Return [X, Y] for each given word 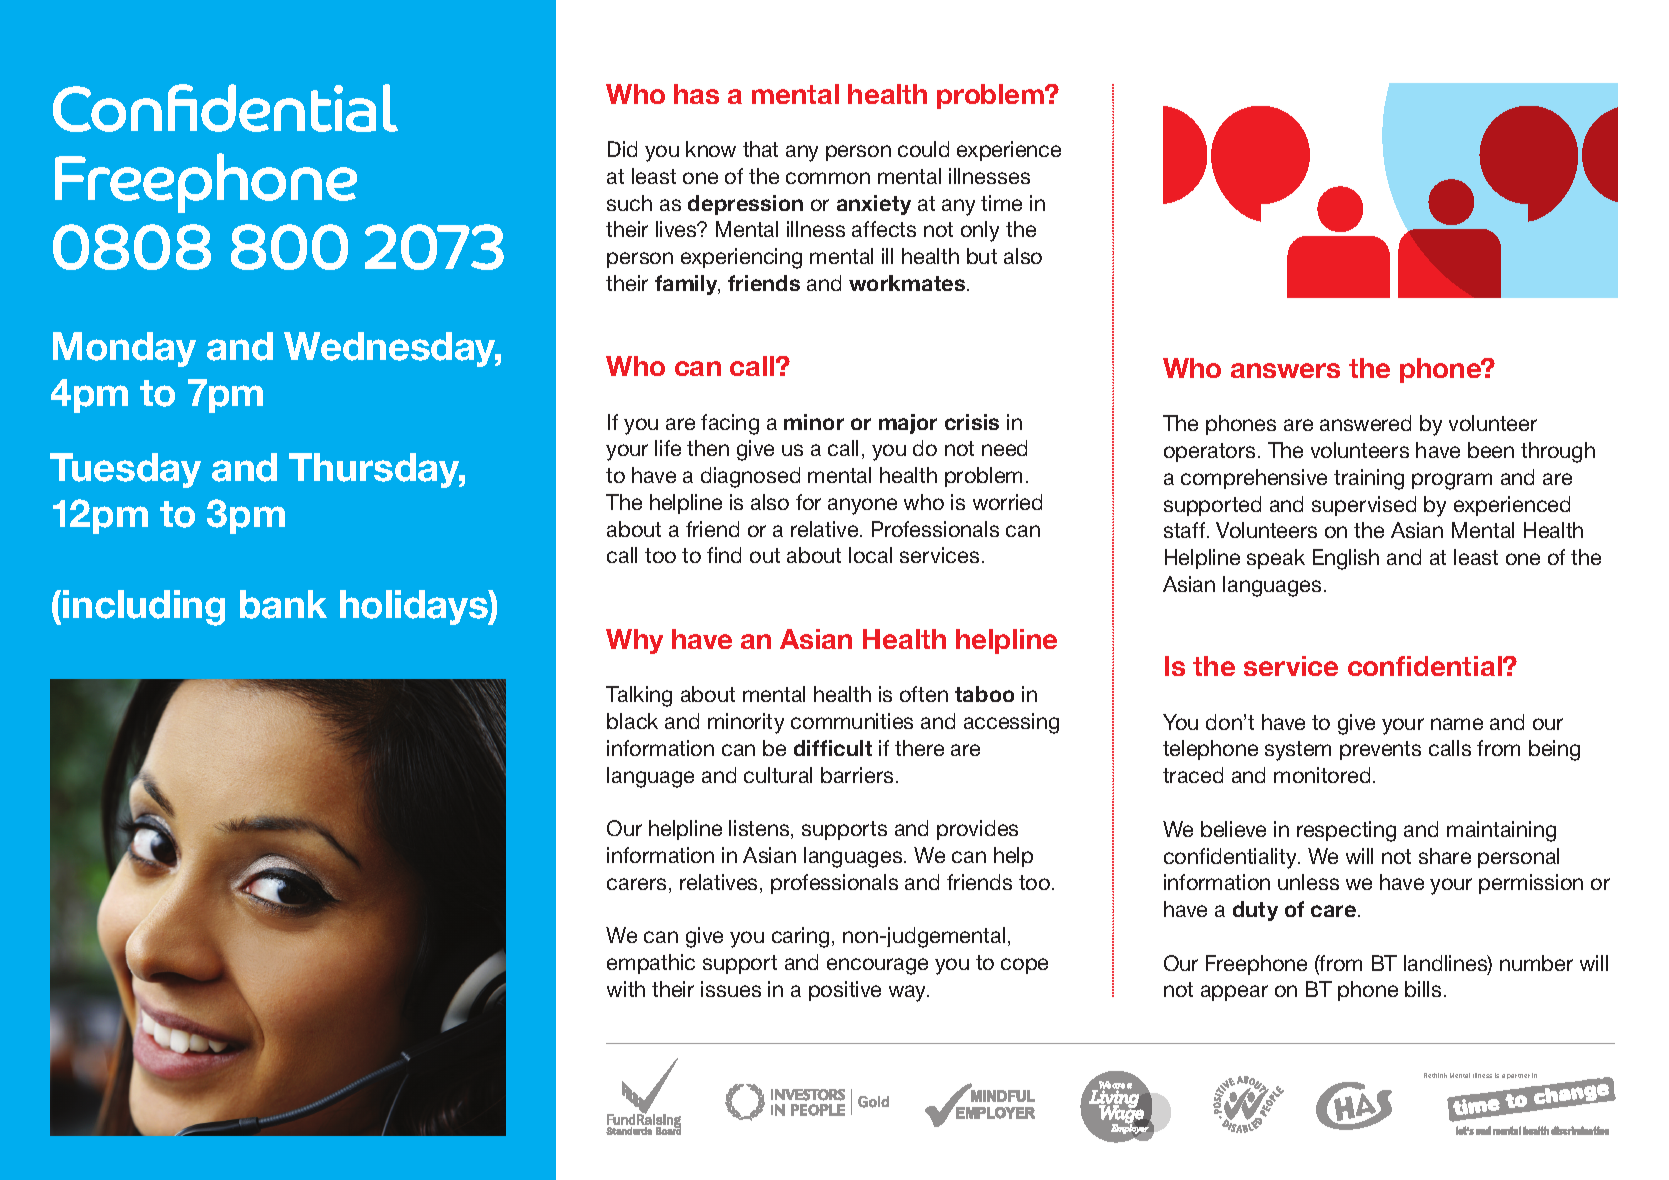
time [1001, 203]
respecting [1346, 831]
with [626, 989]
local [870, 555]
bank [283, 604]
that [760, 149]
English [1346, 559]
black [632, 721]
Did [622, 149]
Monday [124, 349]
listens [760, 829]
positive [845, 991]
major [908, 424]
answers [1285, 370]
